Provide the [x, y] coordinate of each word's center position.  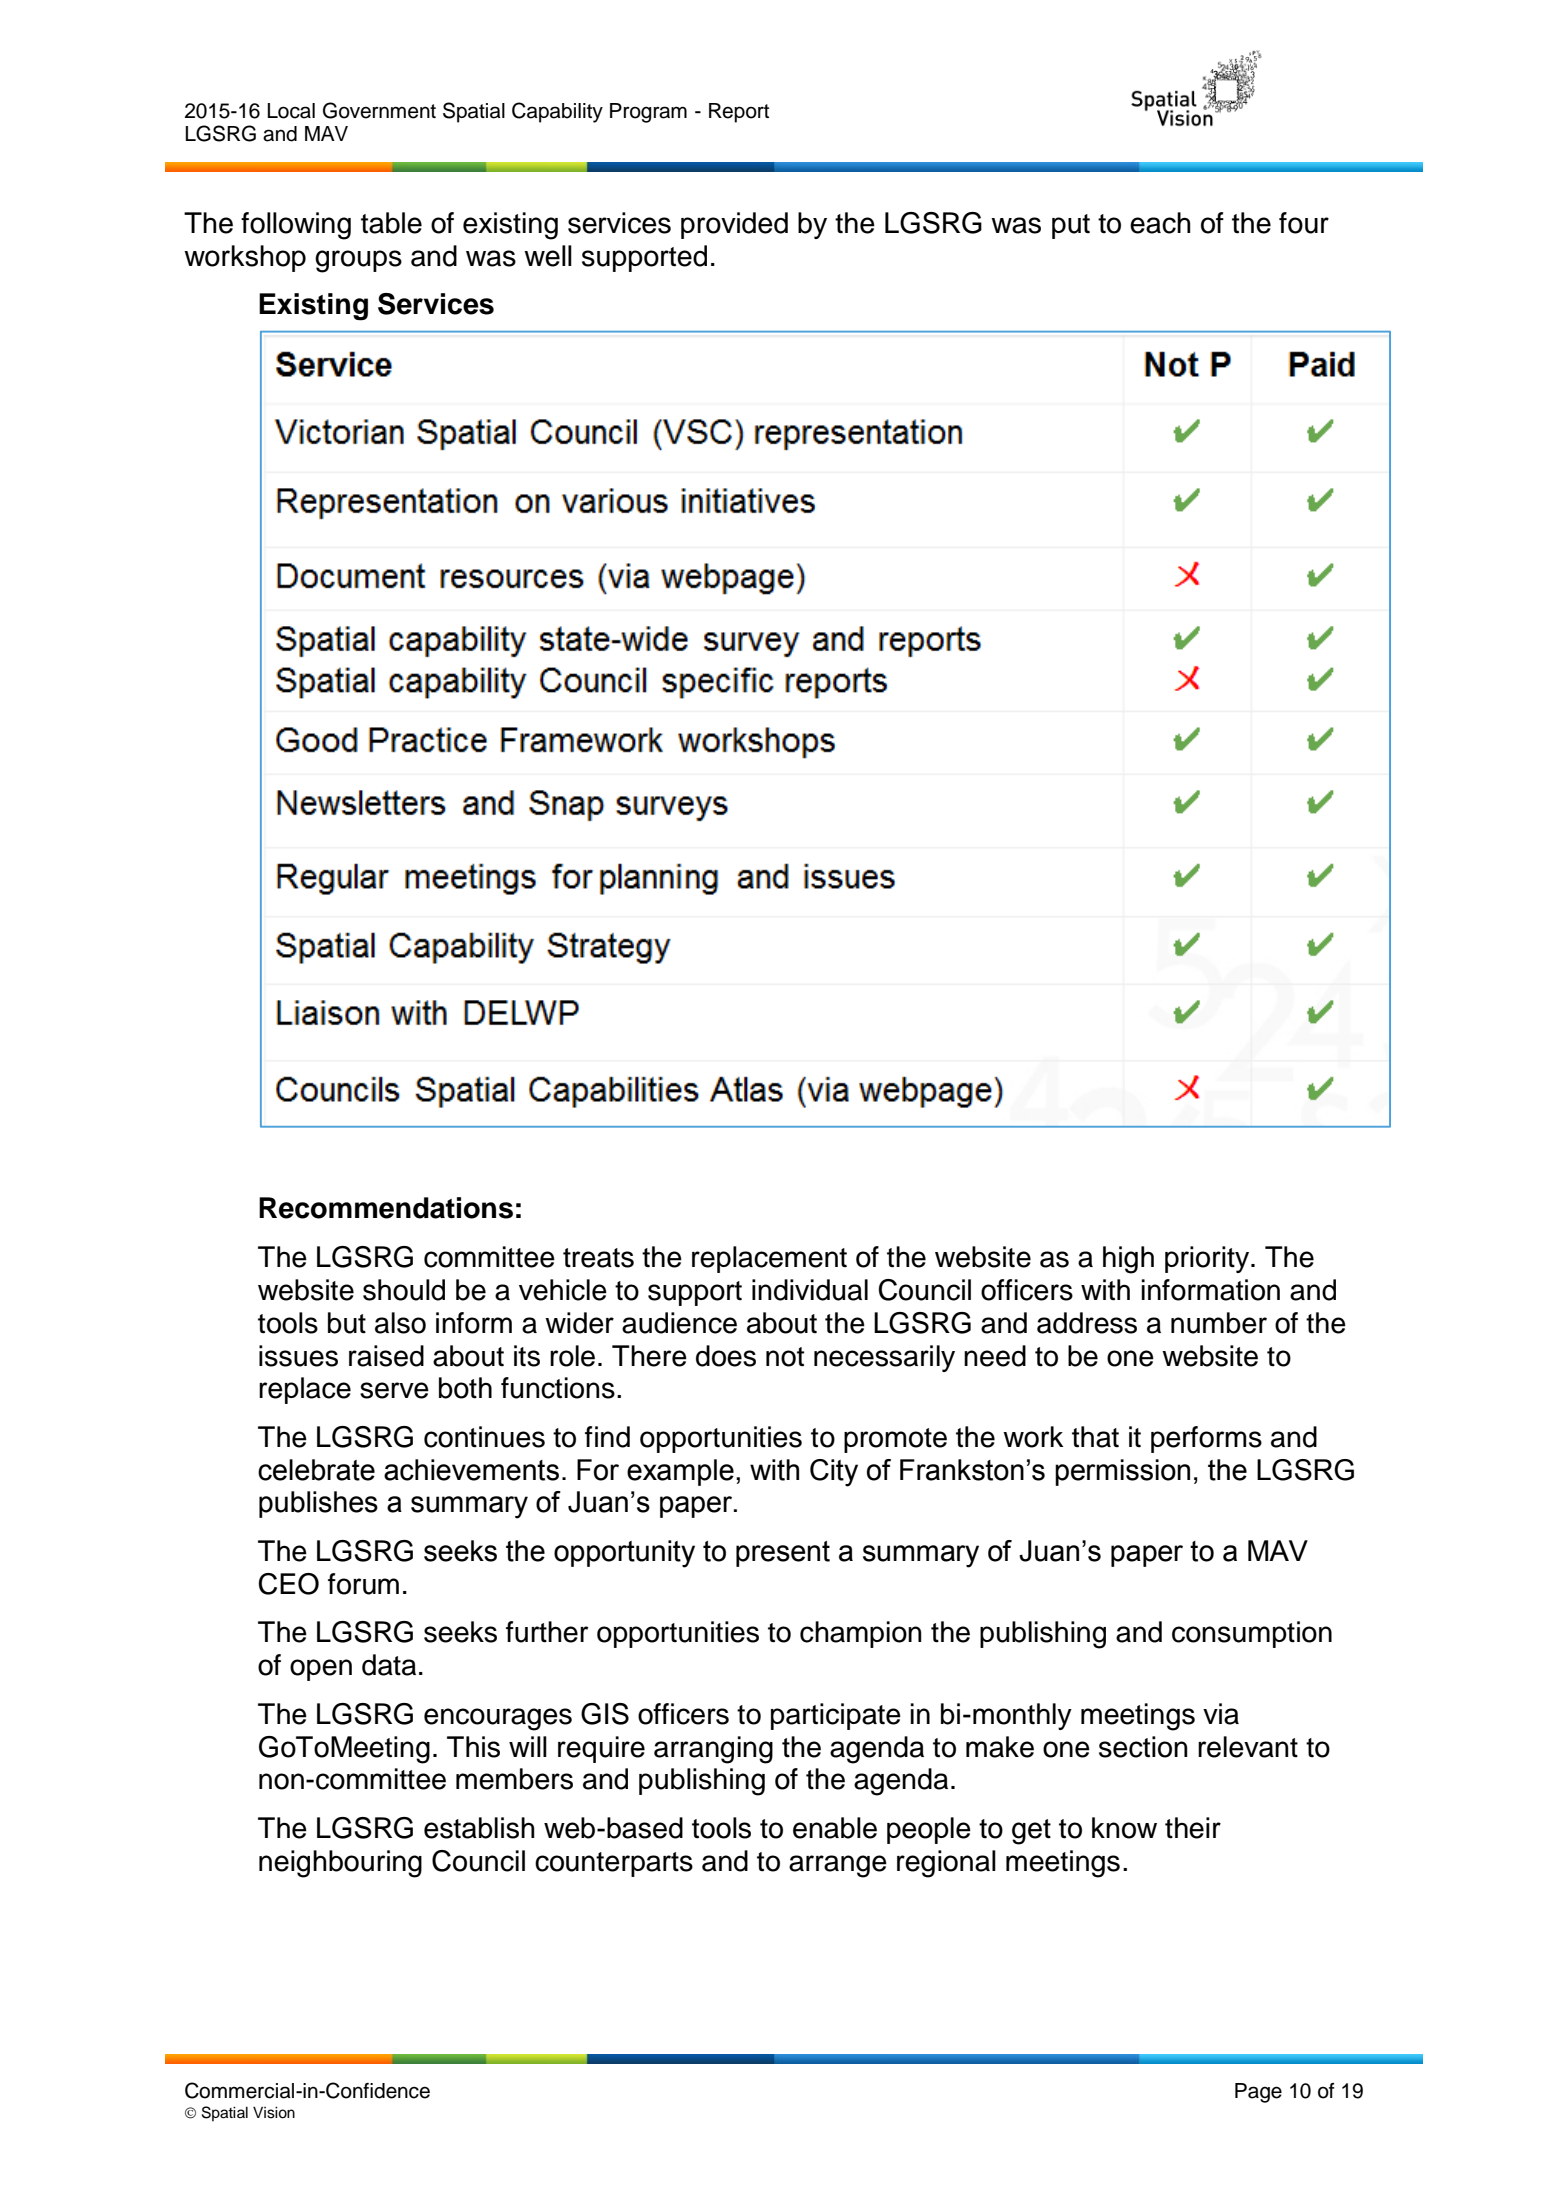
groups [358, 261]
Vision [274, 2113]
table [391, 223]
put [1071, 226]
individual [810, 1290]
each [1160, 223]
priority [1208, 1259]
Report [739, 113]
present [783, 1554]
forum [363, 1584]
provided [734, 225]
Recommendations [386, 1208]
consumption [1252, 1634]
